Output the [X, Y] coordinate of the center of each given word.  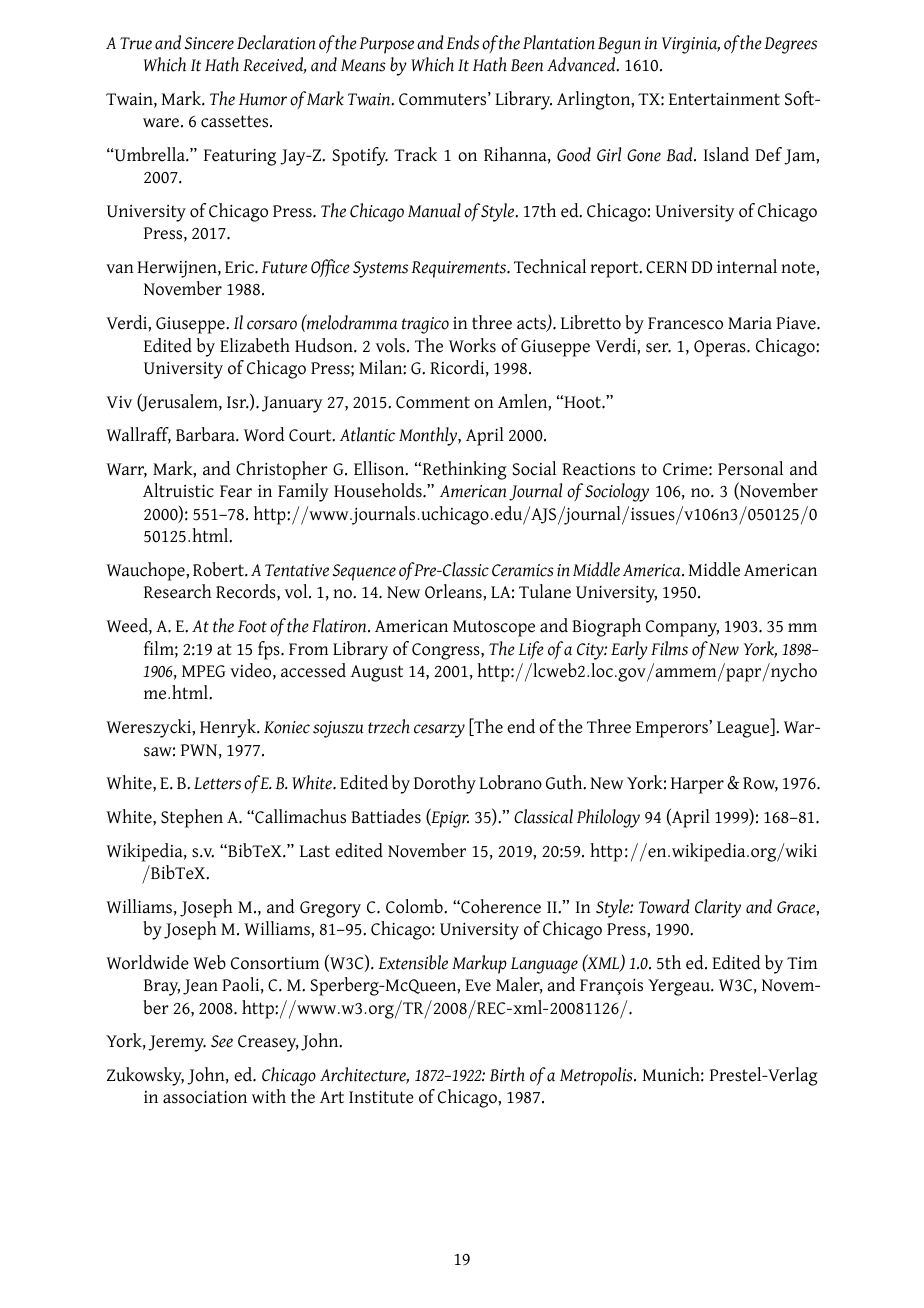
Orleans [454, 591]
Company [682, 628]
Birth [507, 1074]
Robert [219, 569]
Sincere [209, 43]
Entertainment [724, 99]
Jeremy [177, 1043]
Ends [462, 42]
